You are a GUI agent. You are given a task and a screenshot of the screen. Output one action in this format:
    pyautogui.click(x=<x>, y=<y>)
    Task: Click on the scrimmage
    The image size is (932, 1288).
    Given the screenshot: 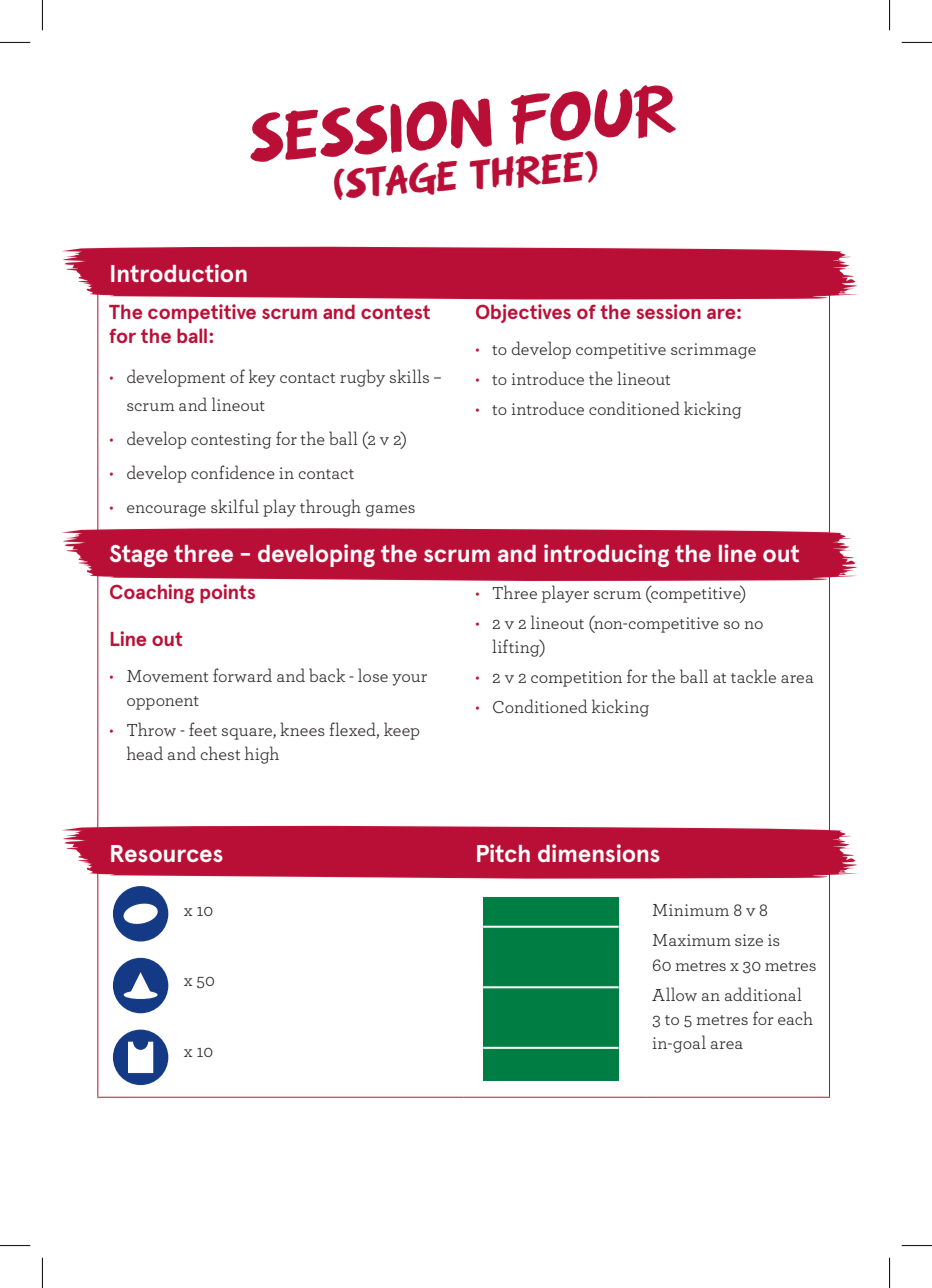 What is the action you would take?
    pyautogui.click(x=713, y=351)
